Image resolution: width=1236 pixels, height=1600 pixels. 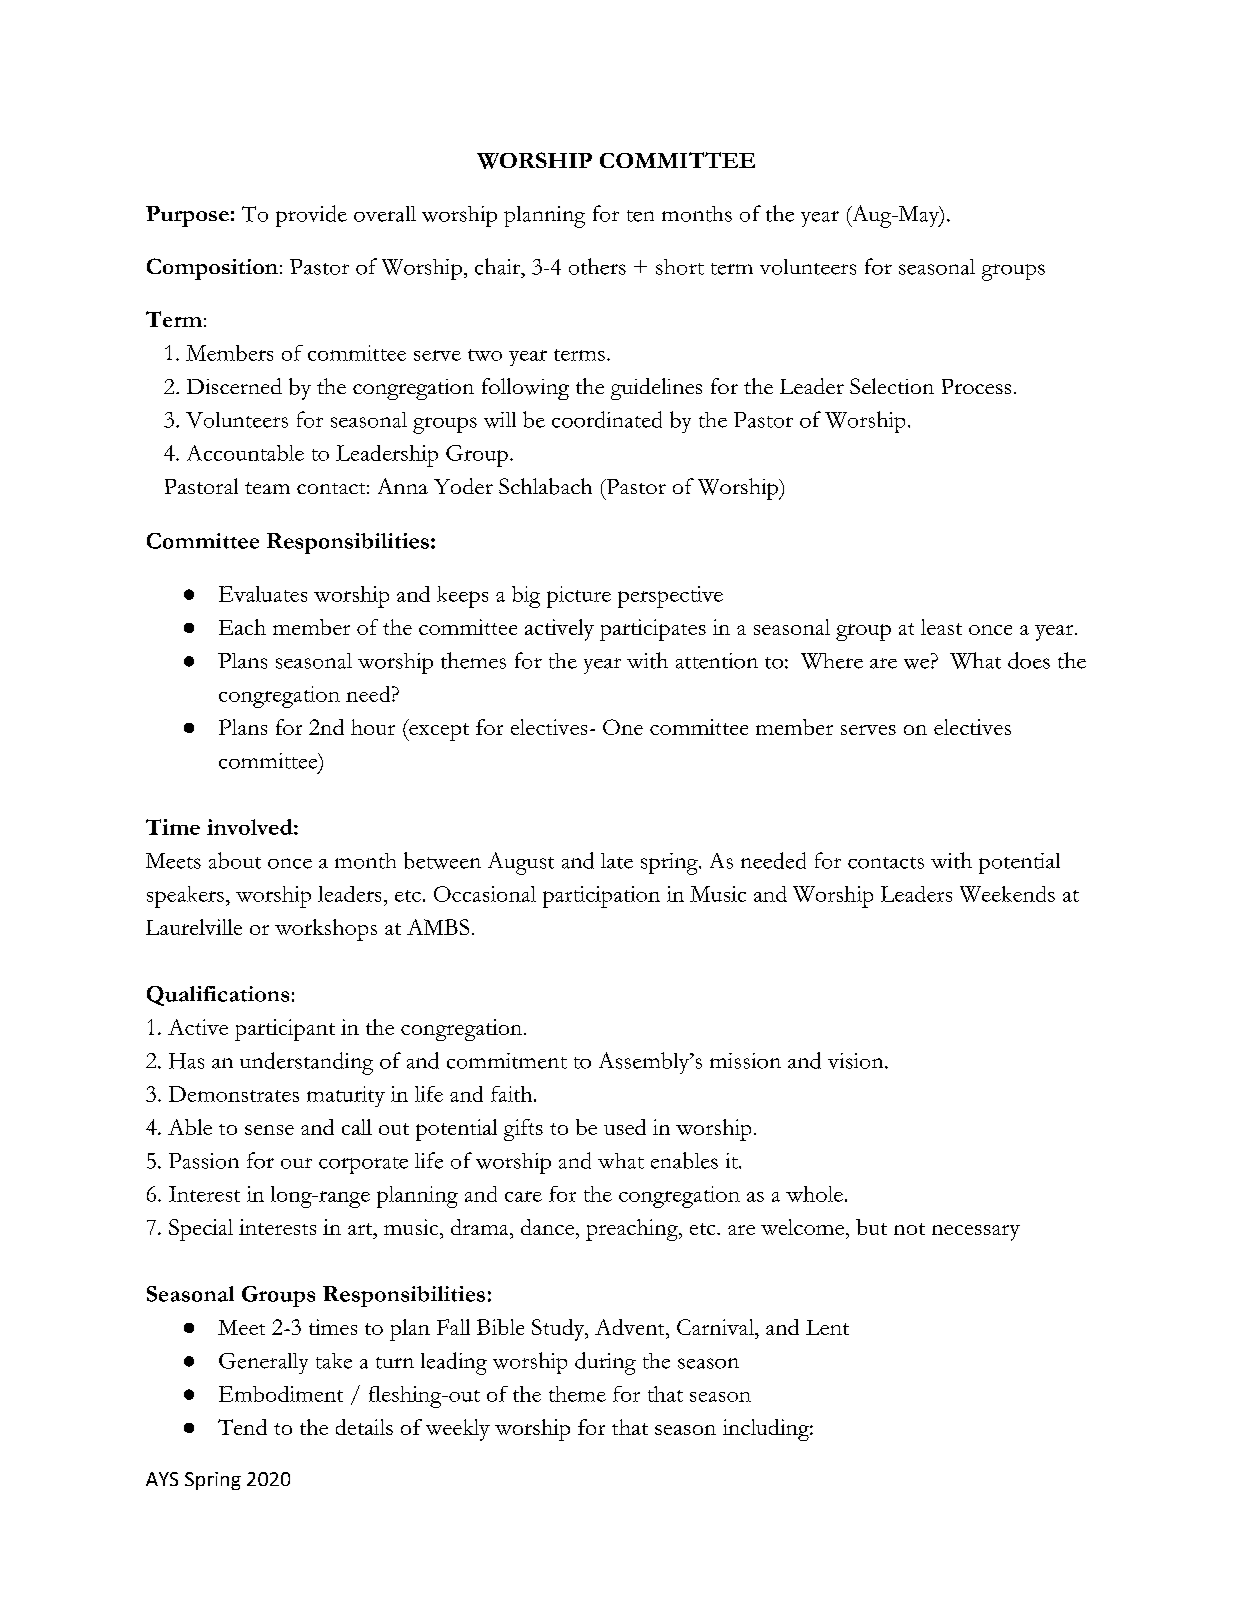 I want to click on Tend, so click(x=242, y=1427).
